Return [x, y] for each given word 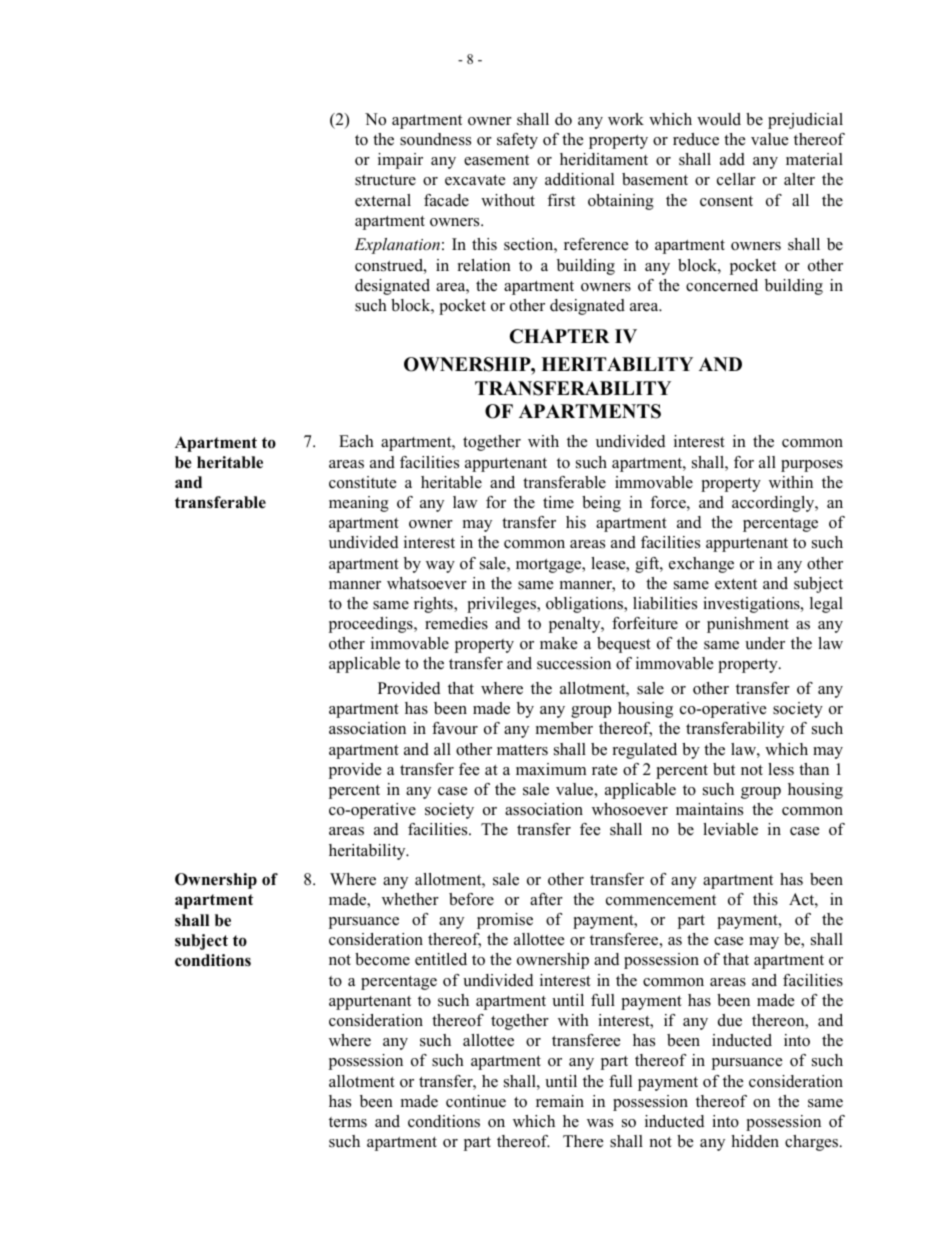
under [765, 643]
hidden [755, 1141]
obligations [586, 605]
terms [348, 1122]
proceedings [372, 625]
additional [579, 179]
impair [400, 161]
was [600, 1123]
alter [799, 179]
